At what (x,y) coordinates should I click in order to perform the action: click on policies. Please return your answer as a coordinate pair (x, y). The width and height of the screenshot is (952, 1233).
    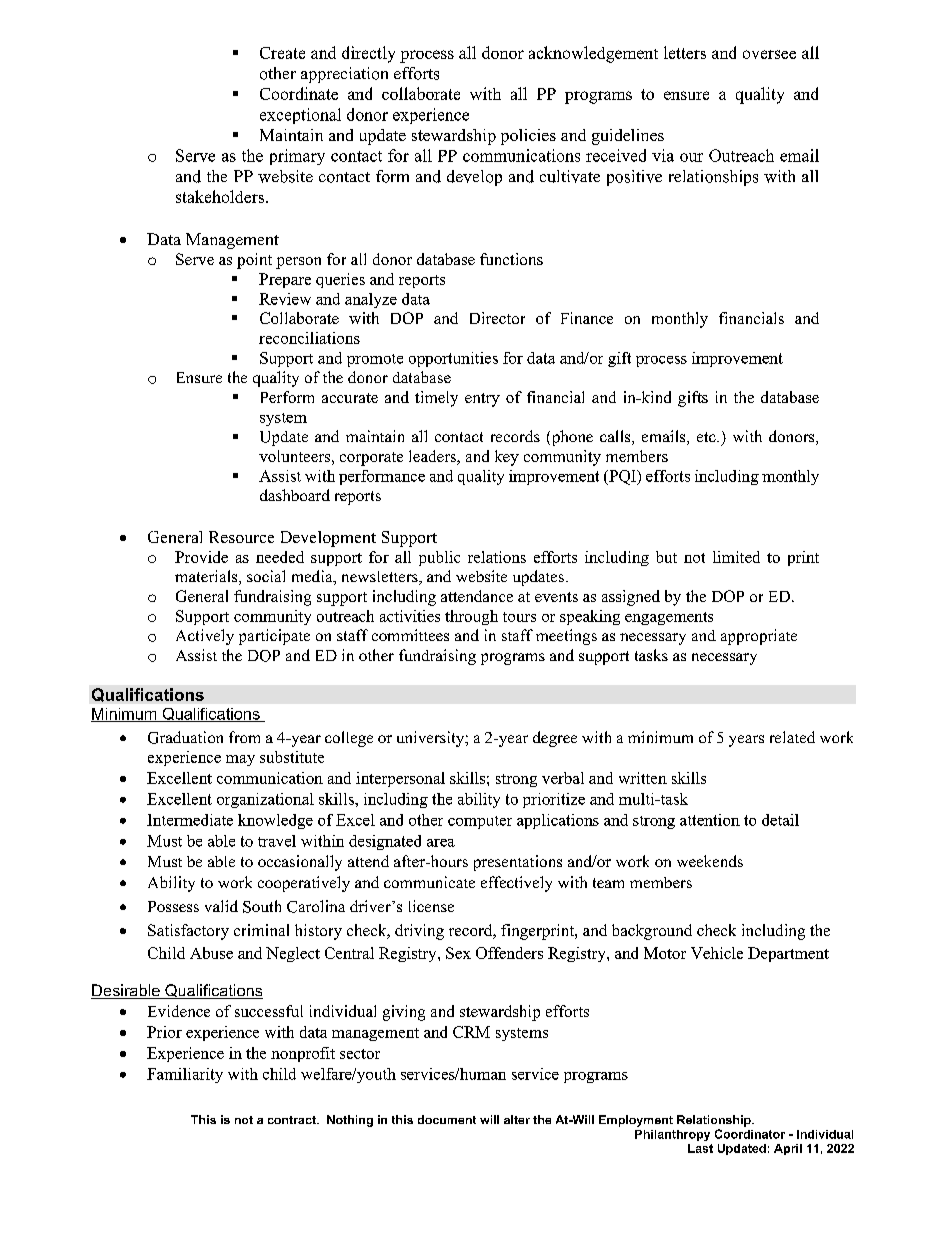
    Looking at the image, I should click on (528, 137).
